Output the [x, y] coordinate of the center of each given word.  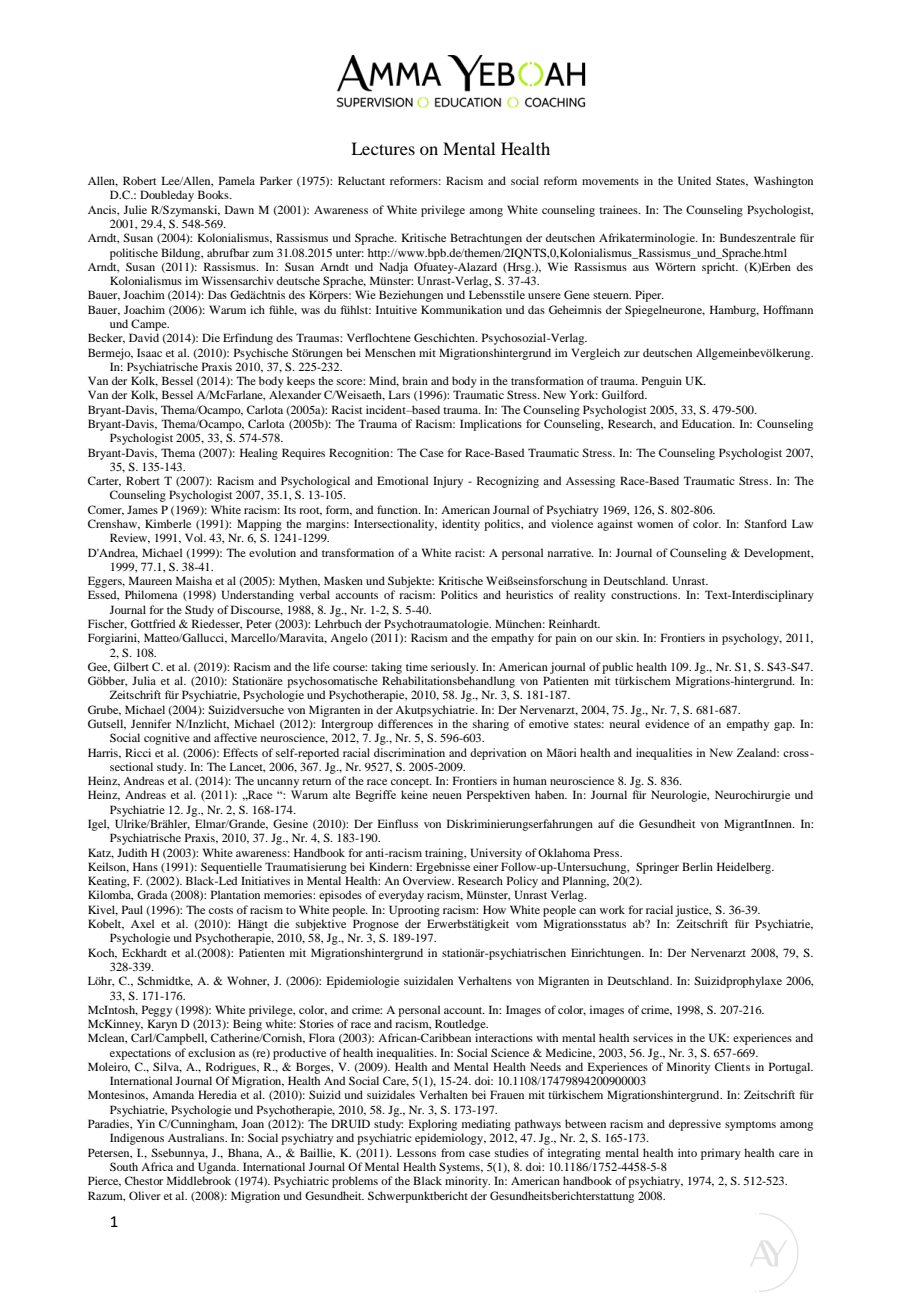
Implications [491, 425]
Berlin [697, 866]
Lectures [383, 148]
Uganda [218, 1168]
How [494, 909]
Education [708, 423]
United [694, 180]
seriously [454, 668]
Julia [144, 680]
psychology [752, 639]
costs [221, 910]
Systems [460, 1168]
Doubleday [167, 196]
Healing [259, 454]
